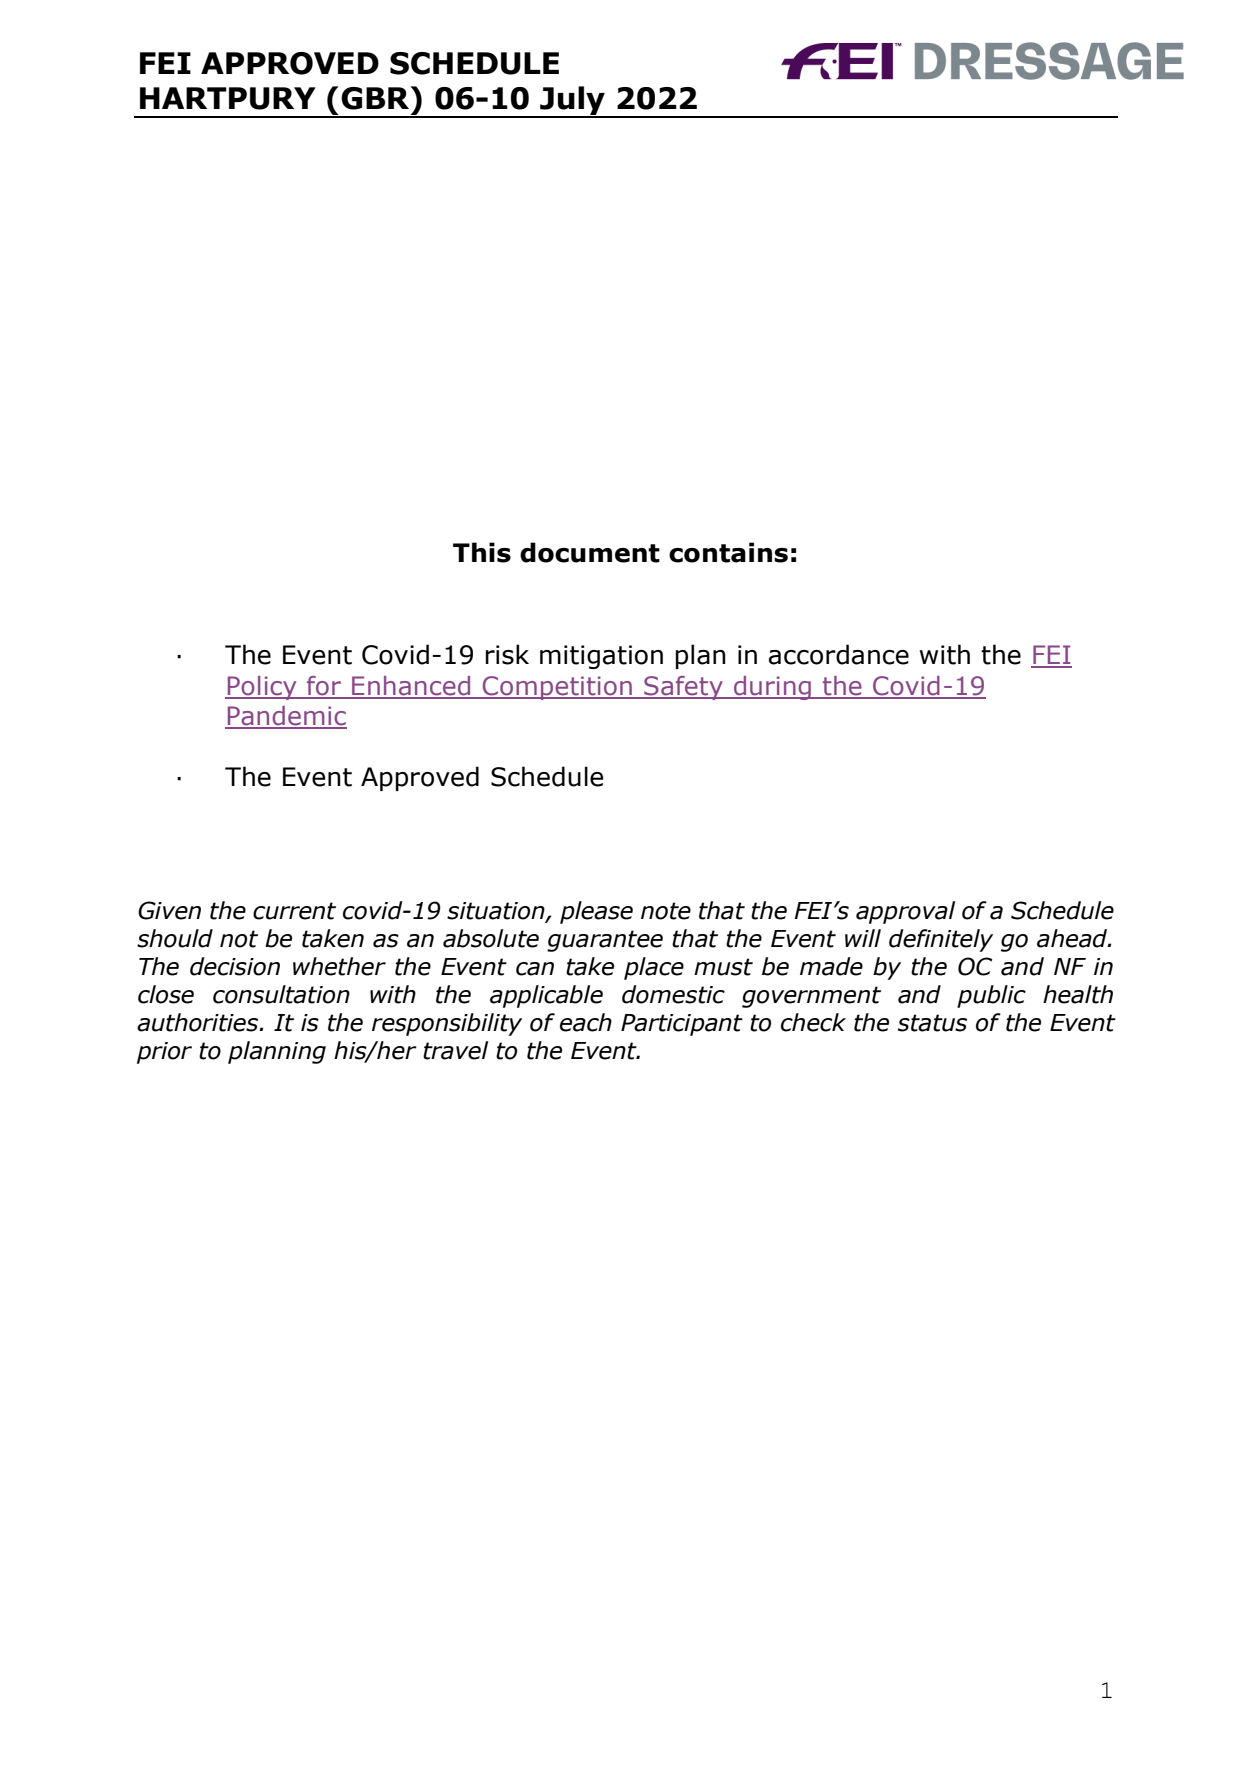 This screenshot has height=1765, width=1248. I want to click on GBR, so click(376, 98).
